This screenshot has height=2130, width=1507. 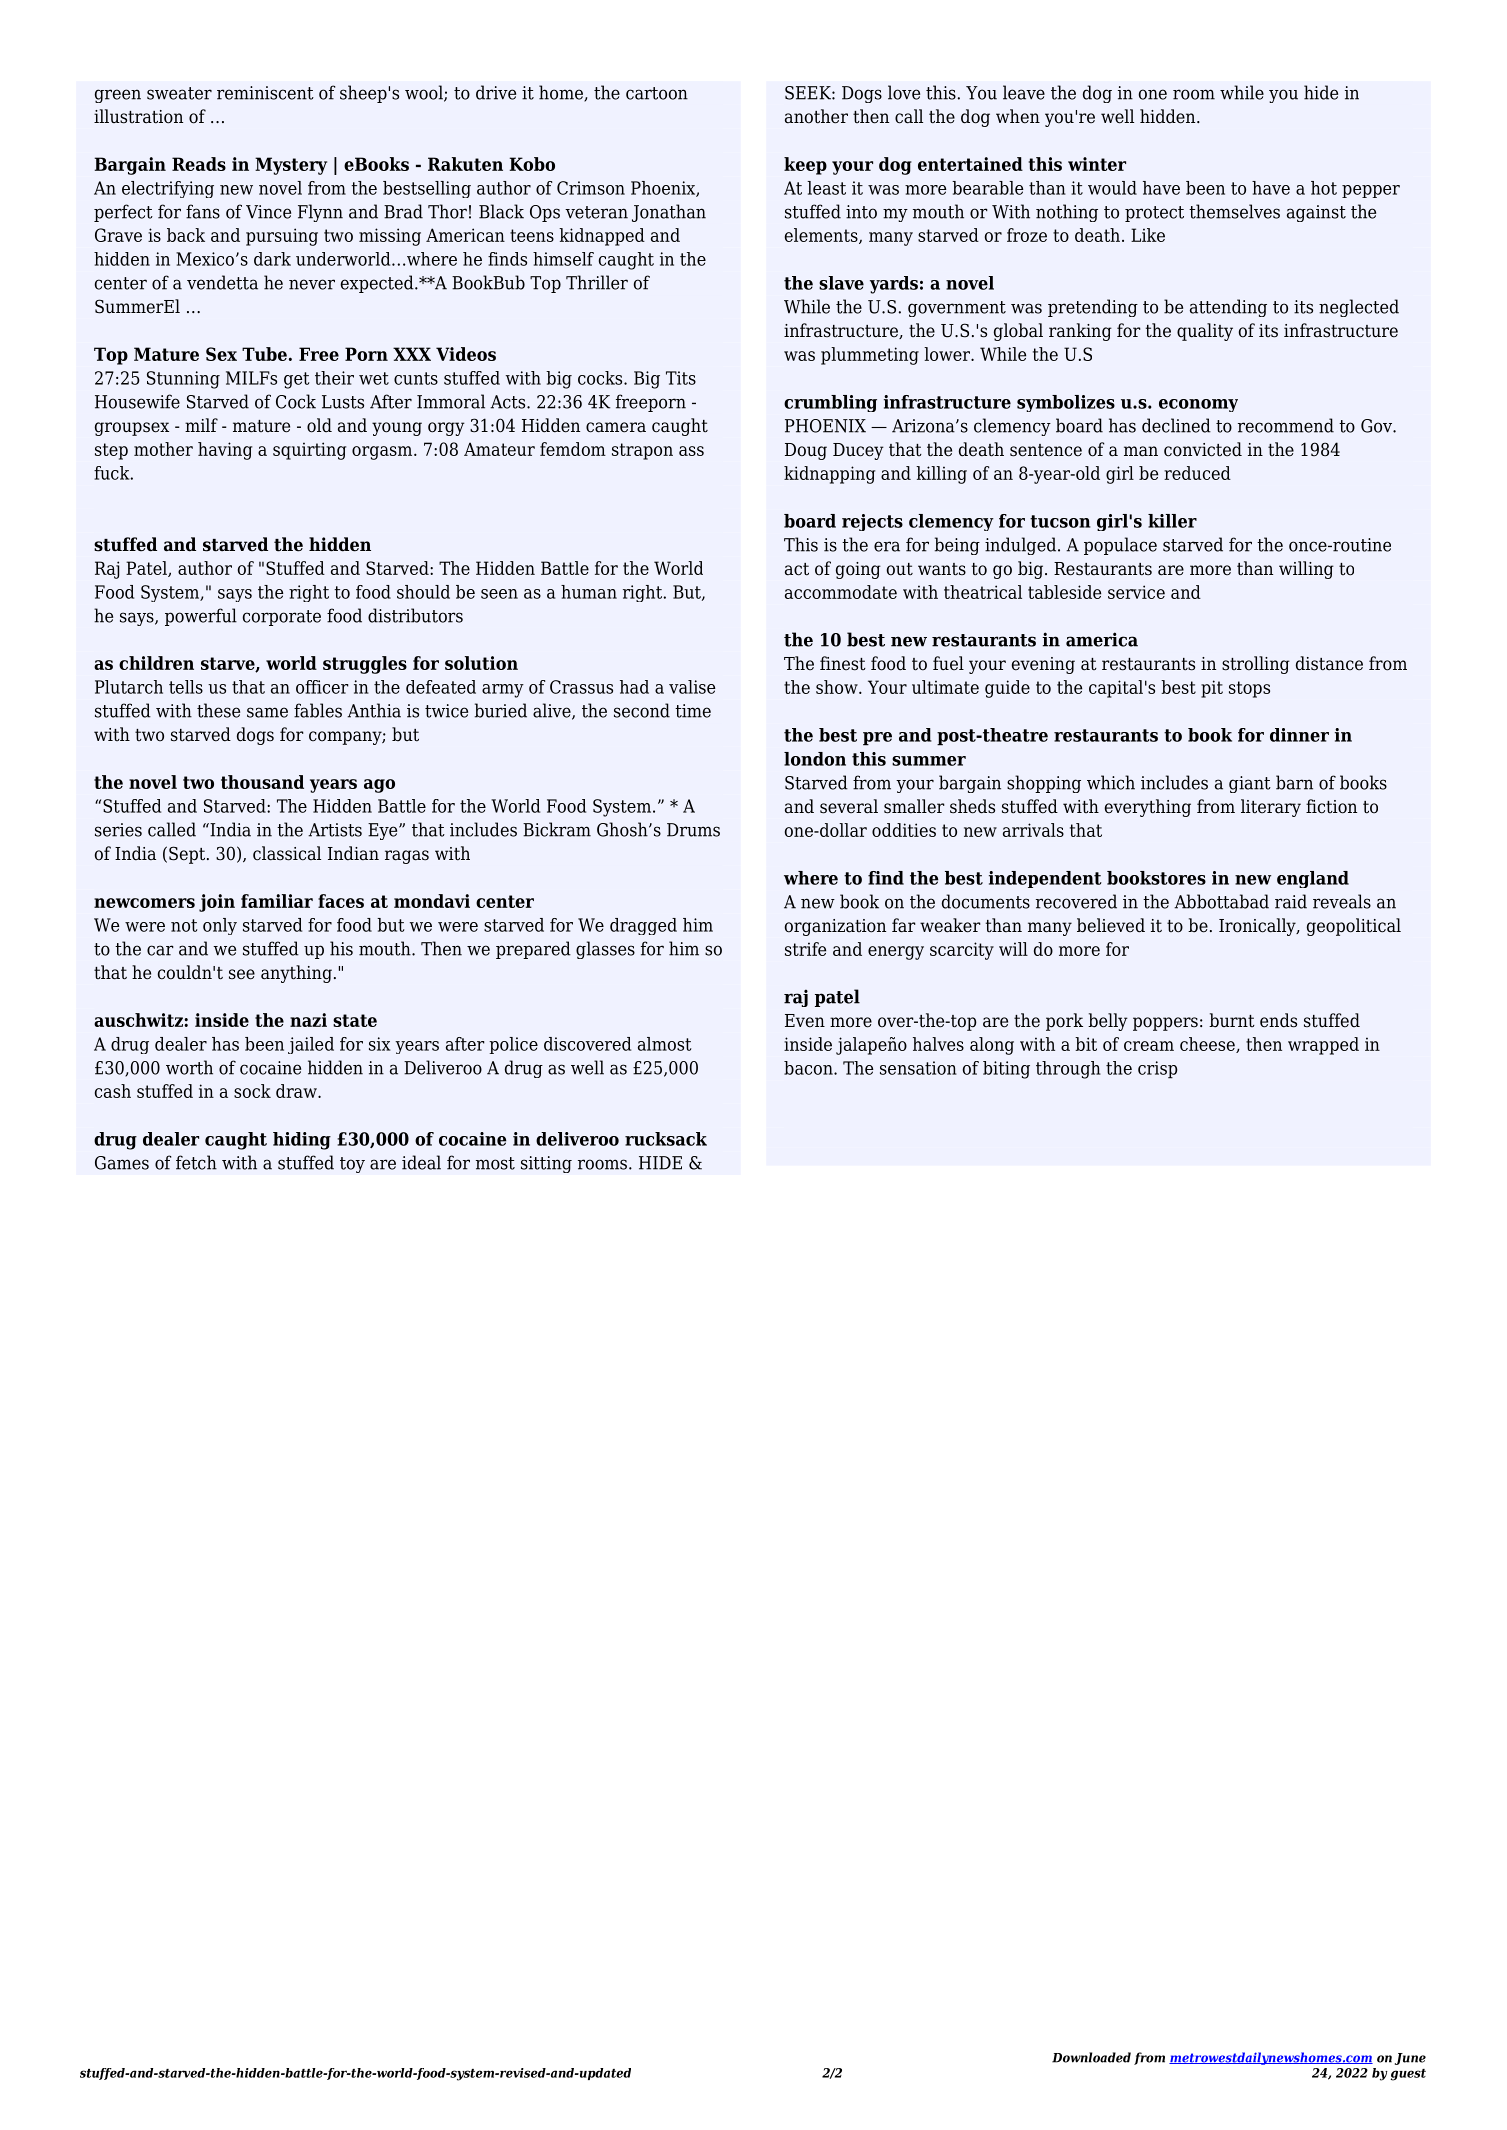 What do you see at coordinates (1158, 1070) in the screenshot?
I see `crisp` at bounding box center [1158, 1070].
